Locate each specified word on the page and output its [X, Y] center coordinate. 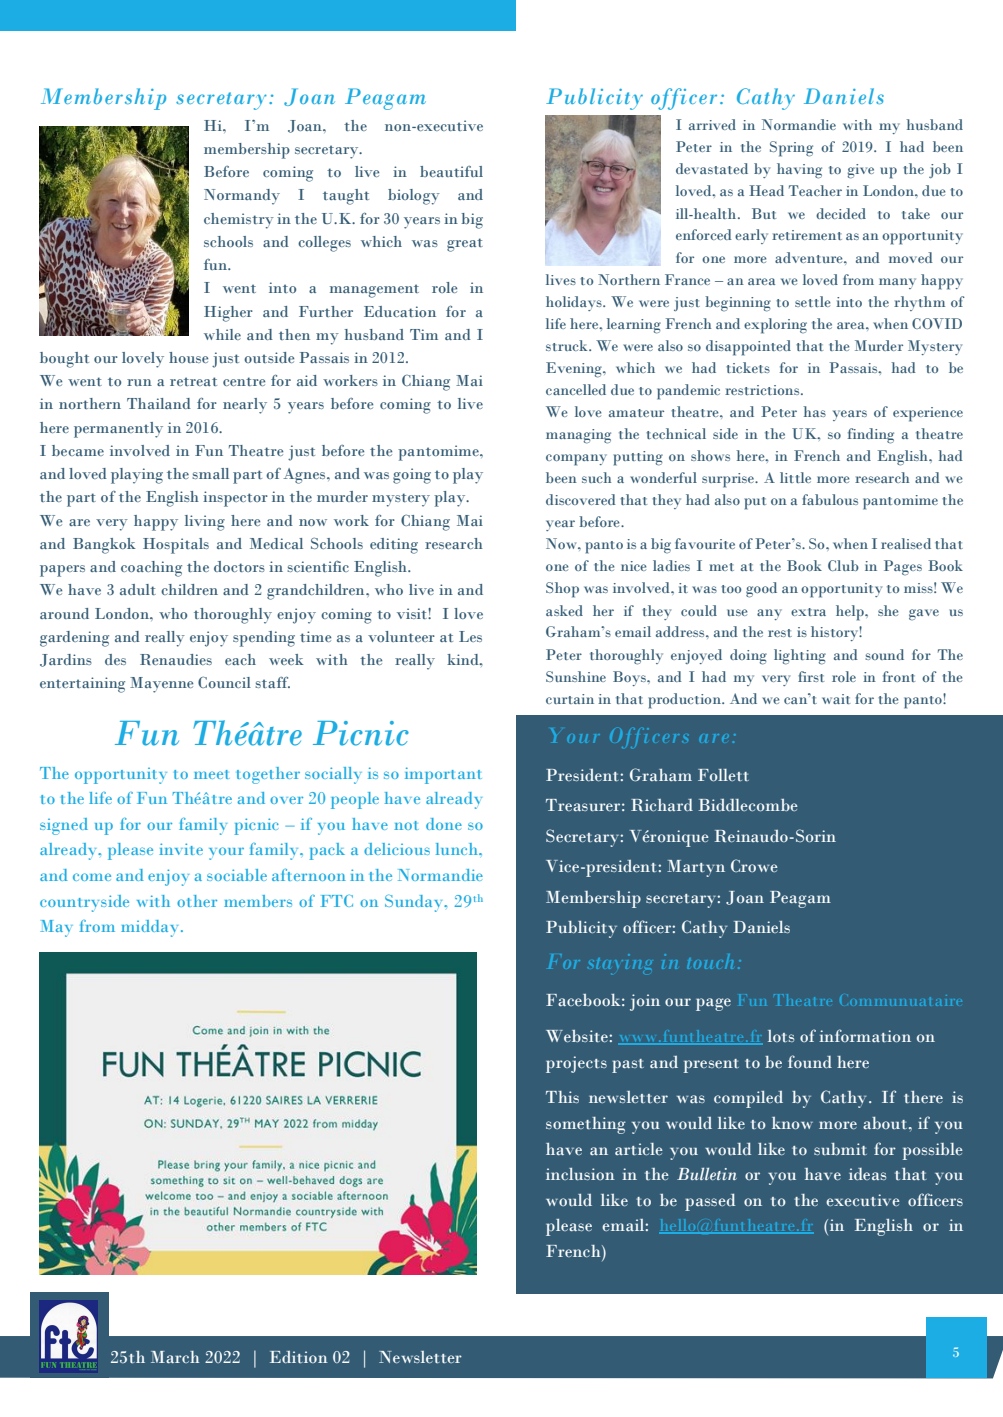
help [851, 613]
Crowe [754, 865]
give [860, 171]
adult [138, 589]
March [175, 1357]
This [562, 1097]
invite [181, 849]
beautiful [451, 171]
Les [470, 636]
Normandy [242, 197]
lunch [458, 849]
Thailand [159, 403]
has [814, 411]
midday [151, 928]
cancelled [576, 389]
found [810, 1061]
